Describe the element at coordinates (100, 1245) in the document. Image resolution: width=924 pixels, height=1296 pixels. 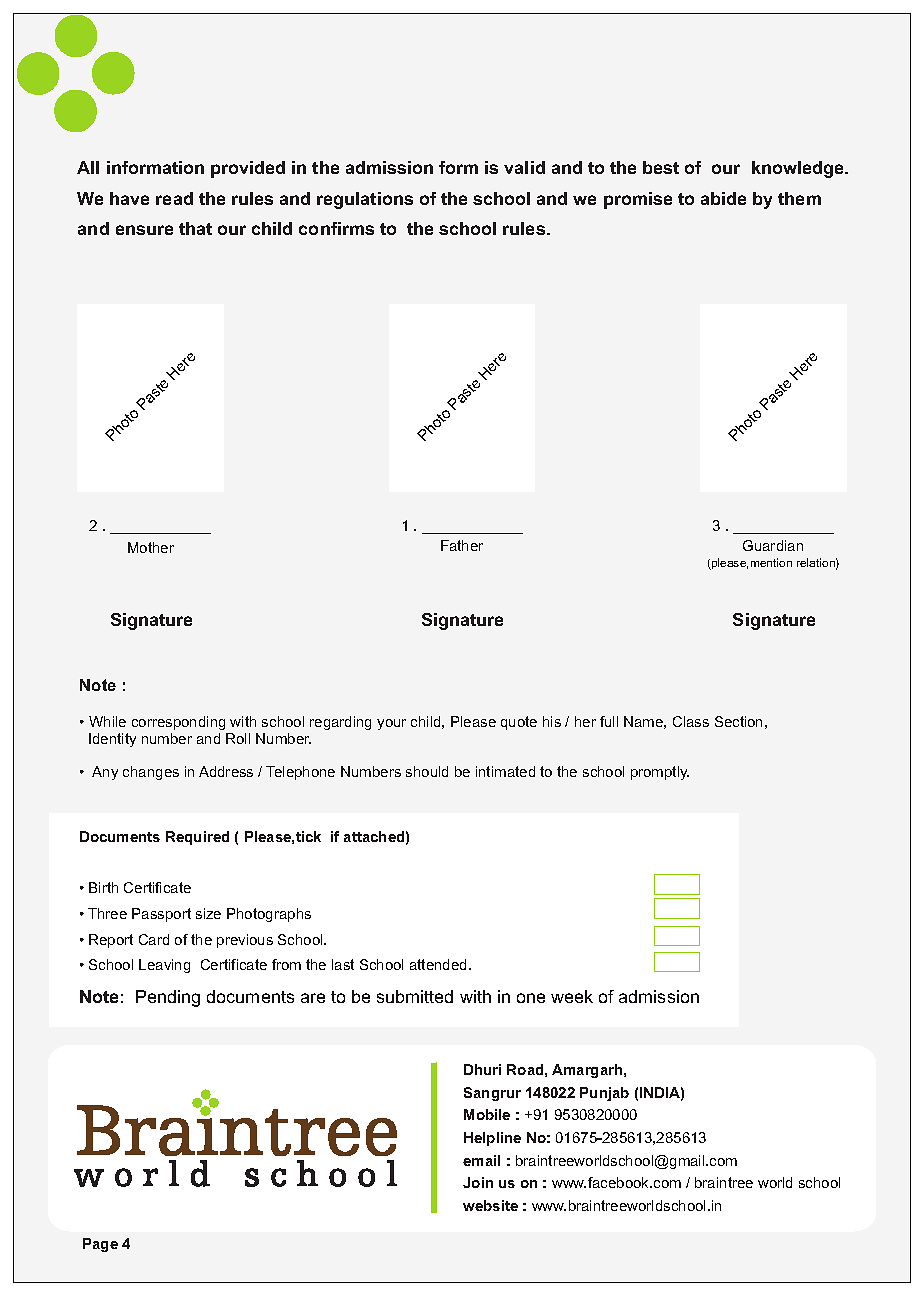
I see `Page` at that location.
